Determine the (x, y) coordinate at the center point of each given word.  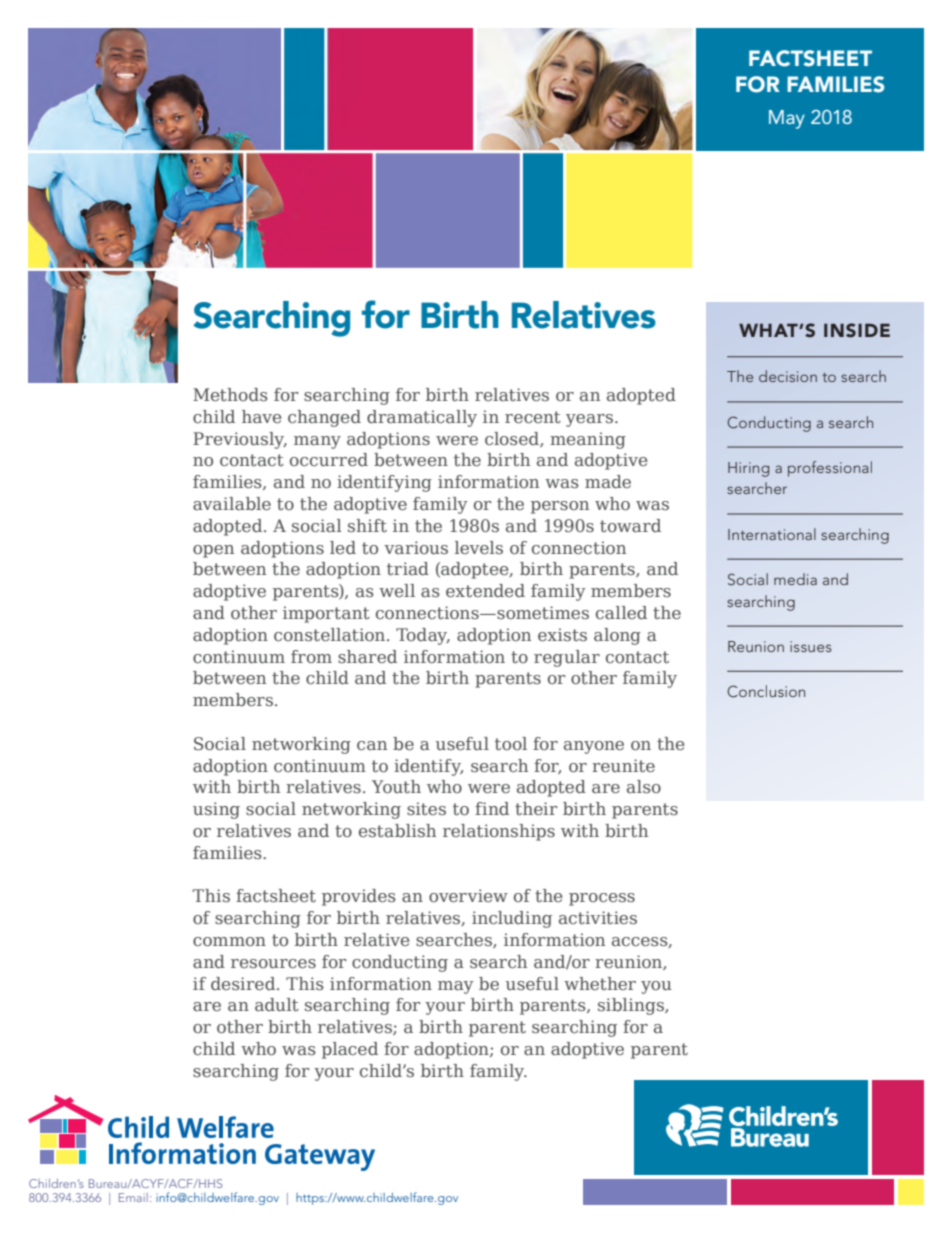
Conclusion (766, 691)
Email (133, 1197)
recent (533, 417)
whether (600, 983)
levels (479, 547)
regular (567, 658)
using (216, 810)
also (644, 786)
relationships (499, 832)
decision (788, 376)
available (232, 503)
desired (244, 983)
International (772, 534)
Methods (230, 394)
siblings (632, 1006)
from (311, 656)
